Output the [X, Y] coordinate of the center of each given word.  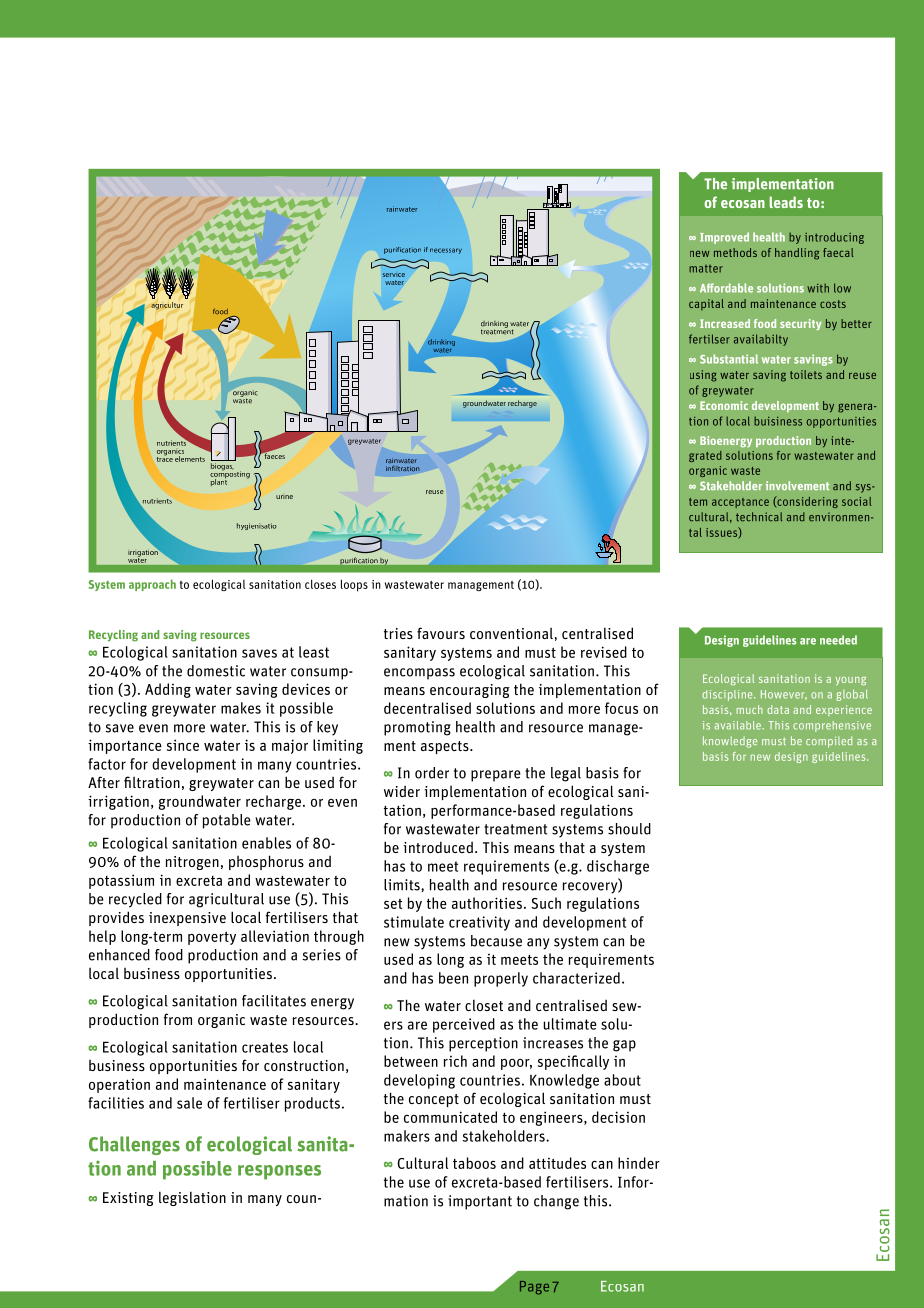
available [738, 725]
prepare [496, 776]
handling [797, 254]
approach [152, 585]
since [183, 745]
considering [806, 502]
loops [354, 585]
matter [706, 269]
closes [320, 584]
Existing [128, 1199]
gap [624, 1046]
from [178, 1019]
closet [484, 1005]
